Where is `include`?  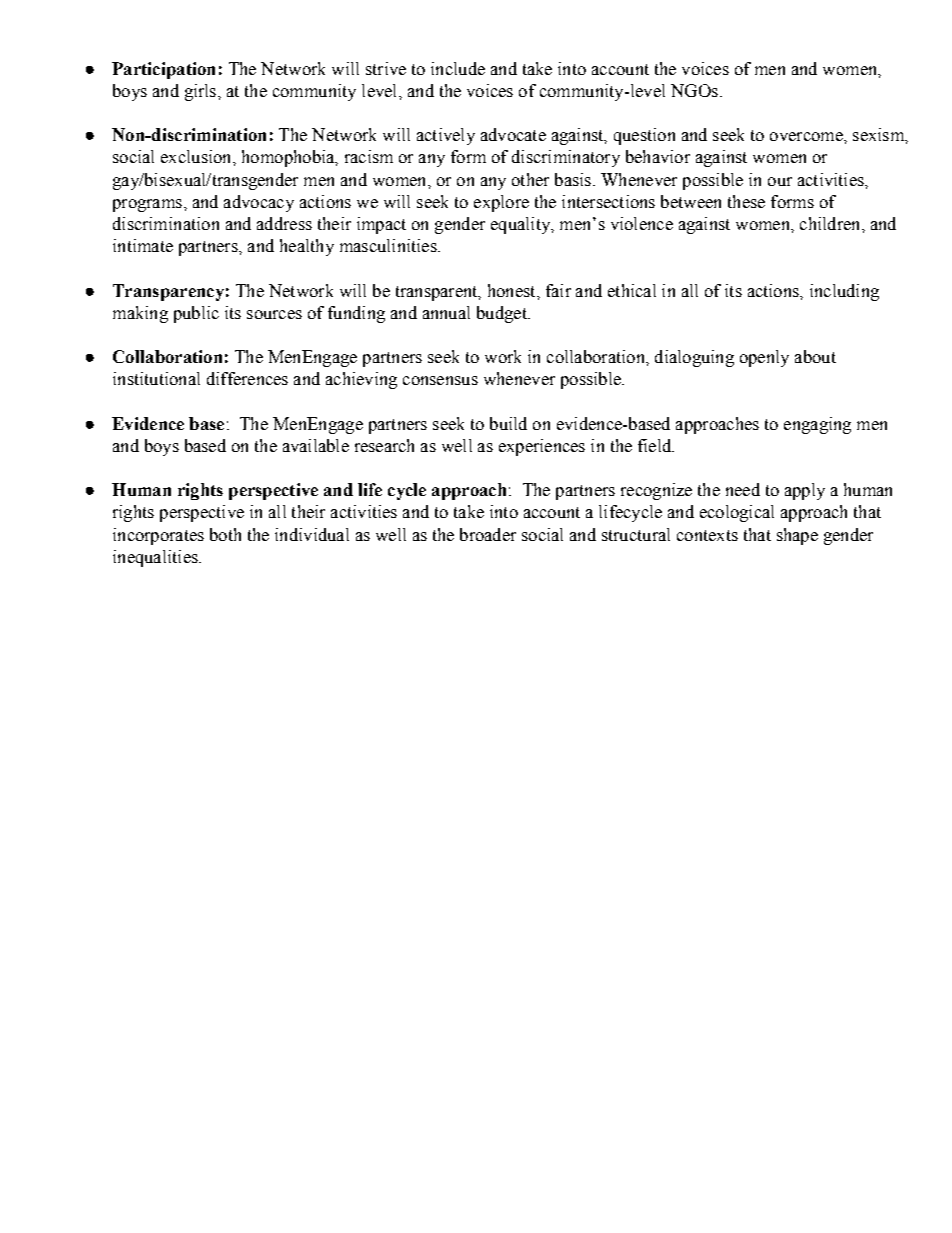 include is located at coordinates (458, 68).
